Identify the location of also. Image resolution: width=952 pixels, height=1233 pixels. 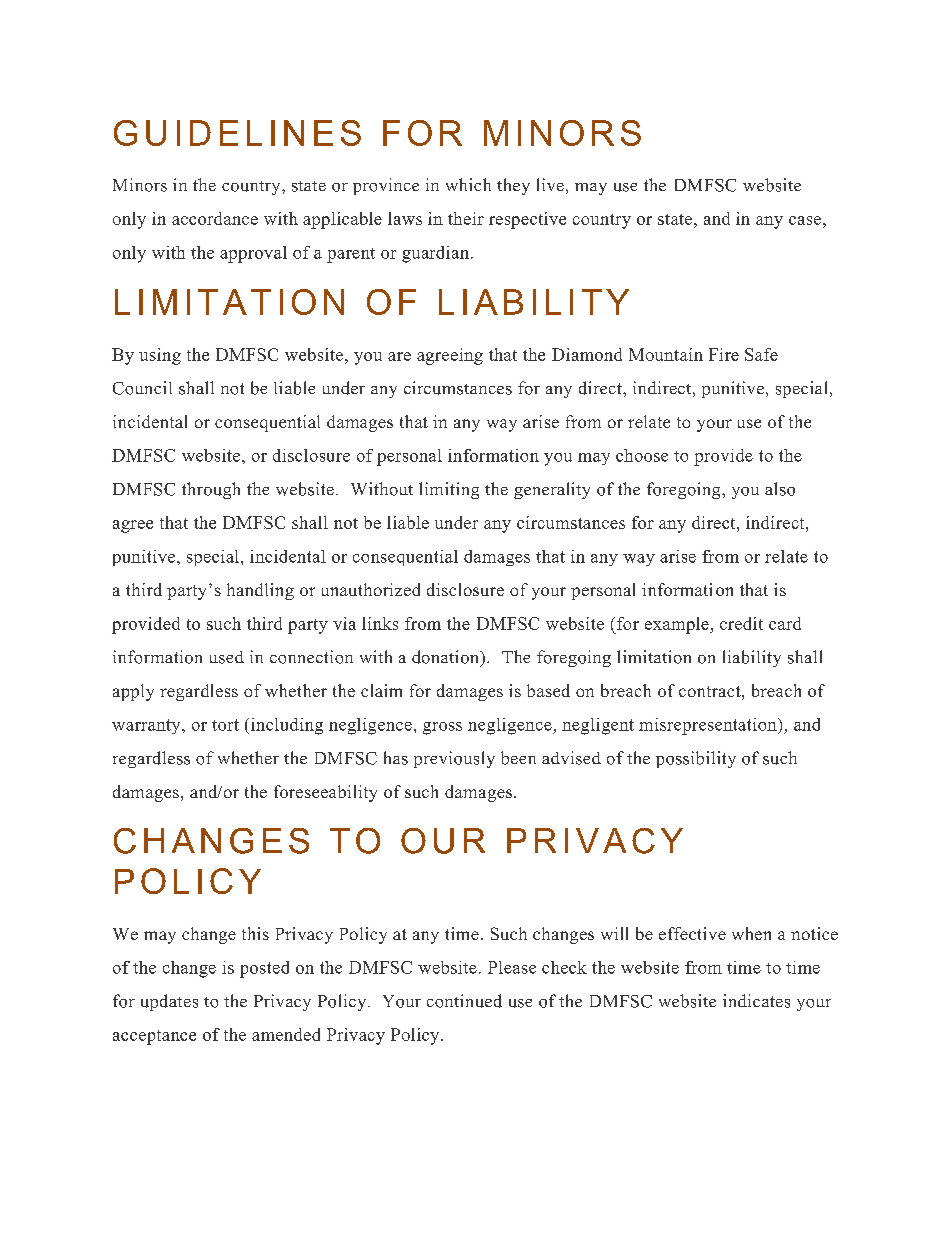
(780, 489).
